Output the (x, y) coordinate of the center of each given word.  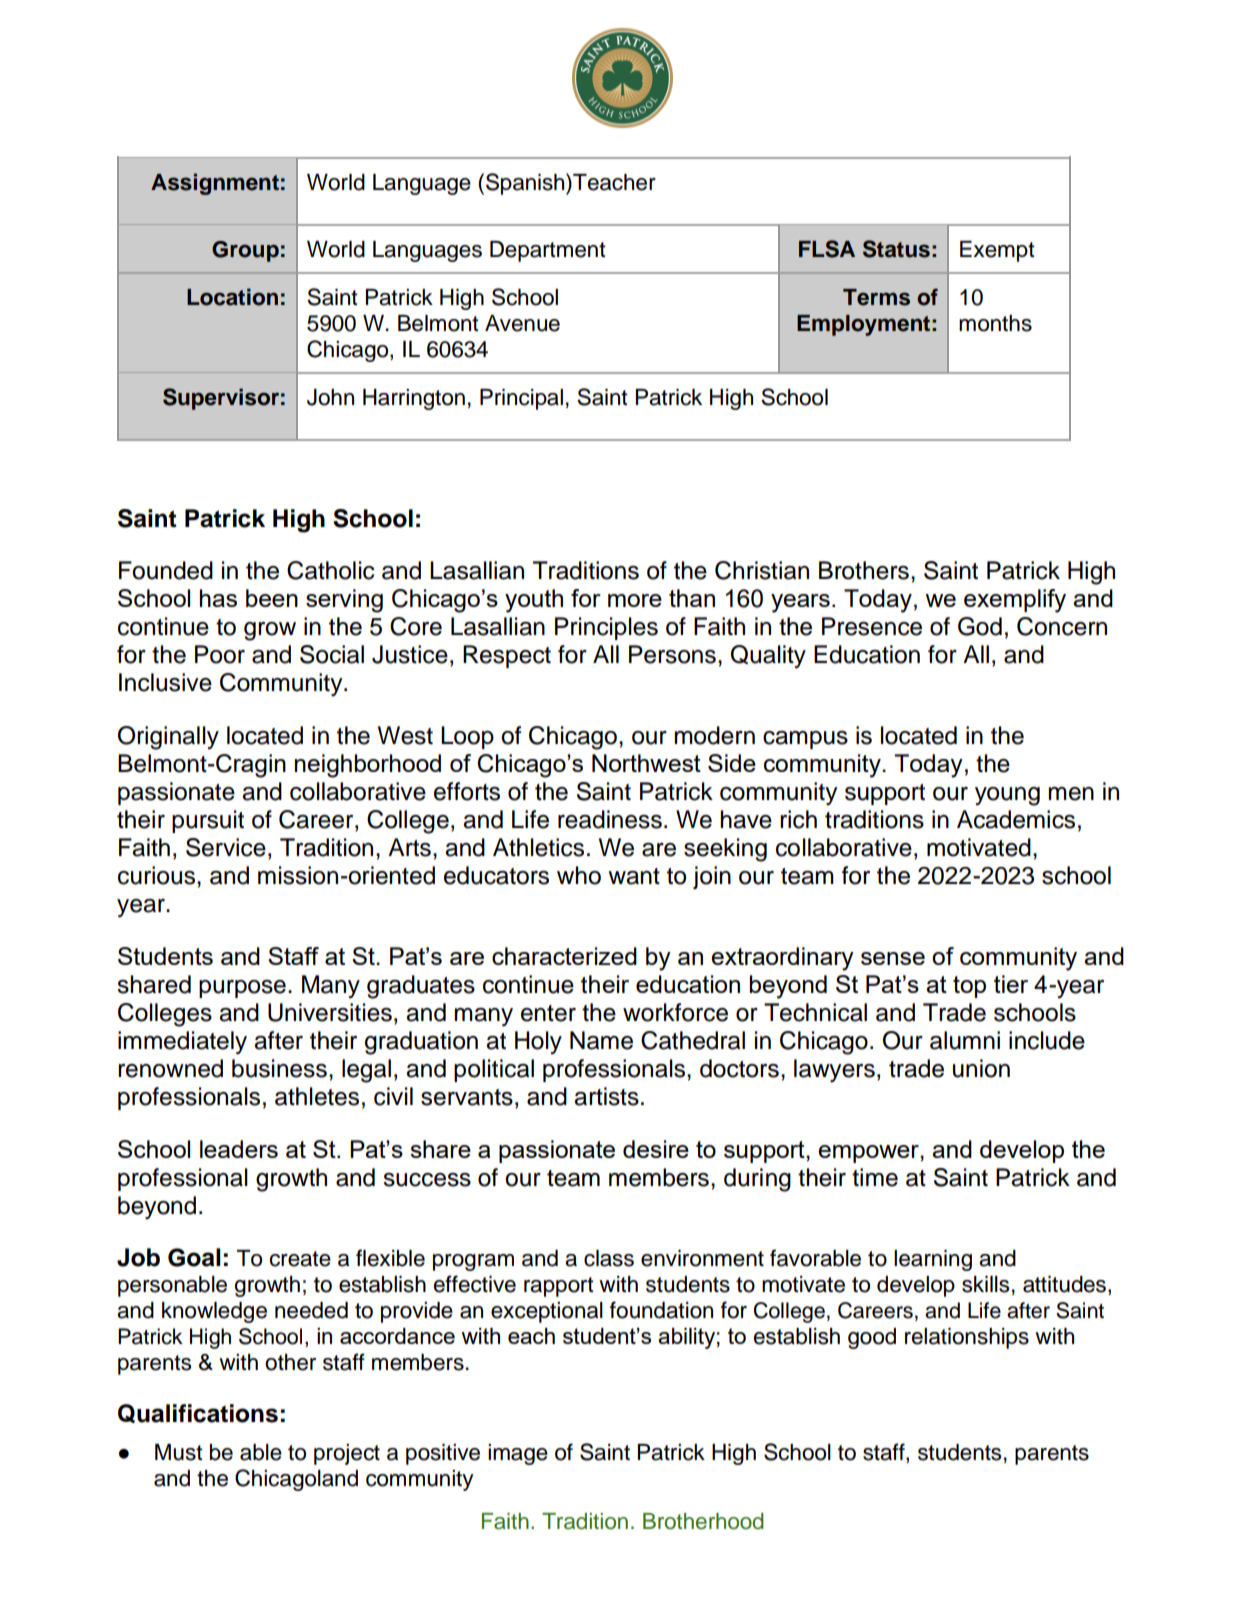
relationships (967, 1338)
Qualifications (198, 1413)
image (518, 1454)
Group (245, 251)
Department (548, 251)
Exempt (997, 251)
